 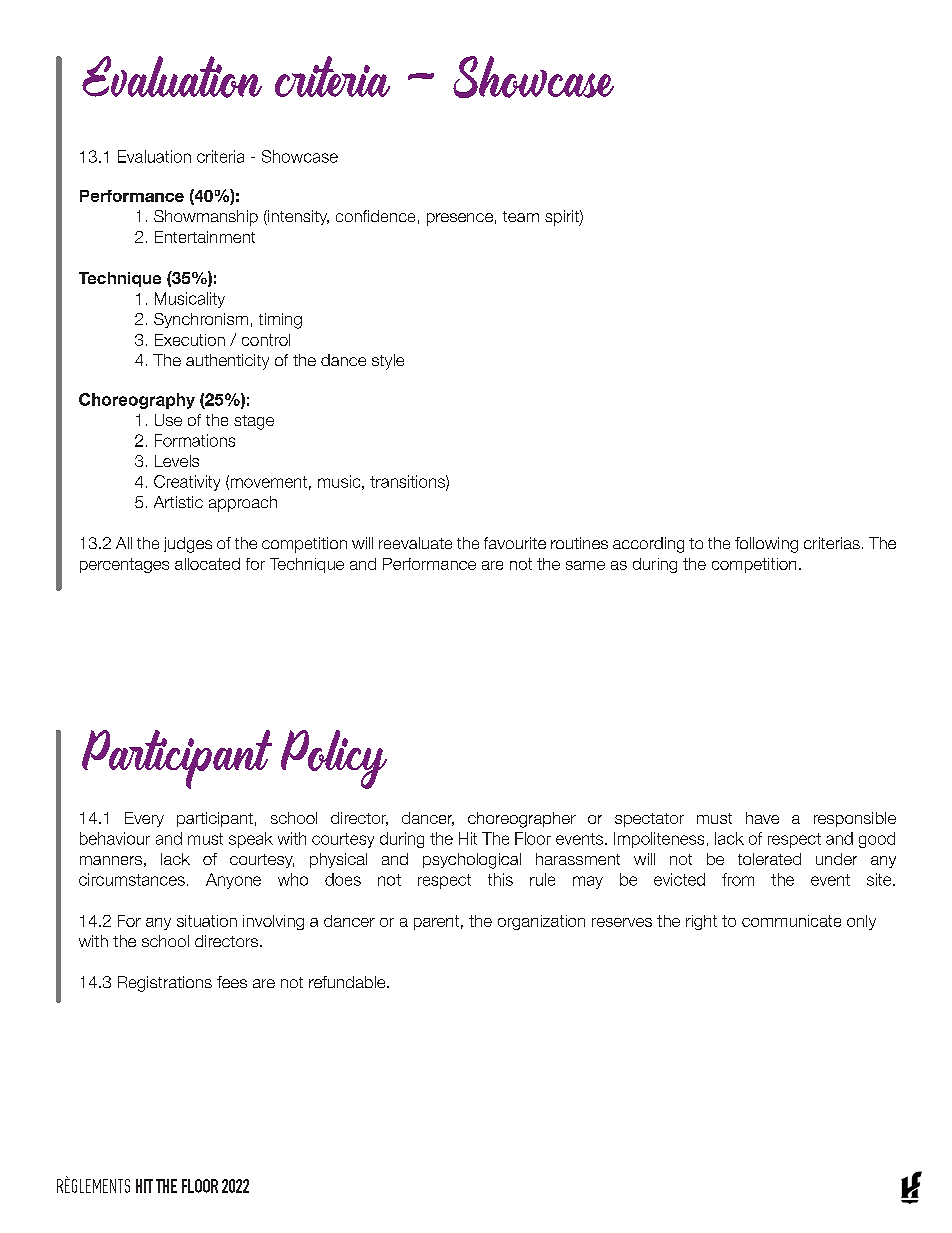 I want to click on team, so click(x=521, y=216).
